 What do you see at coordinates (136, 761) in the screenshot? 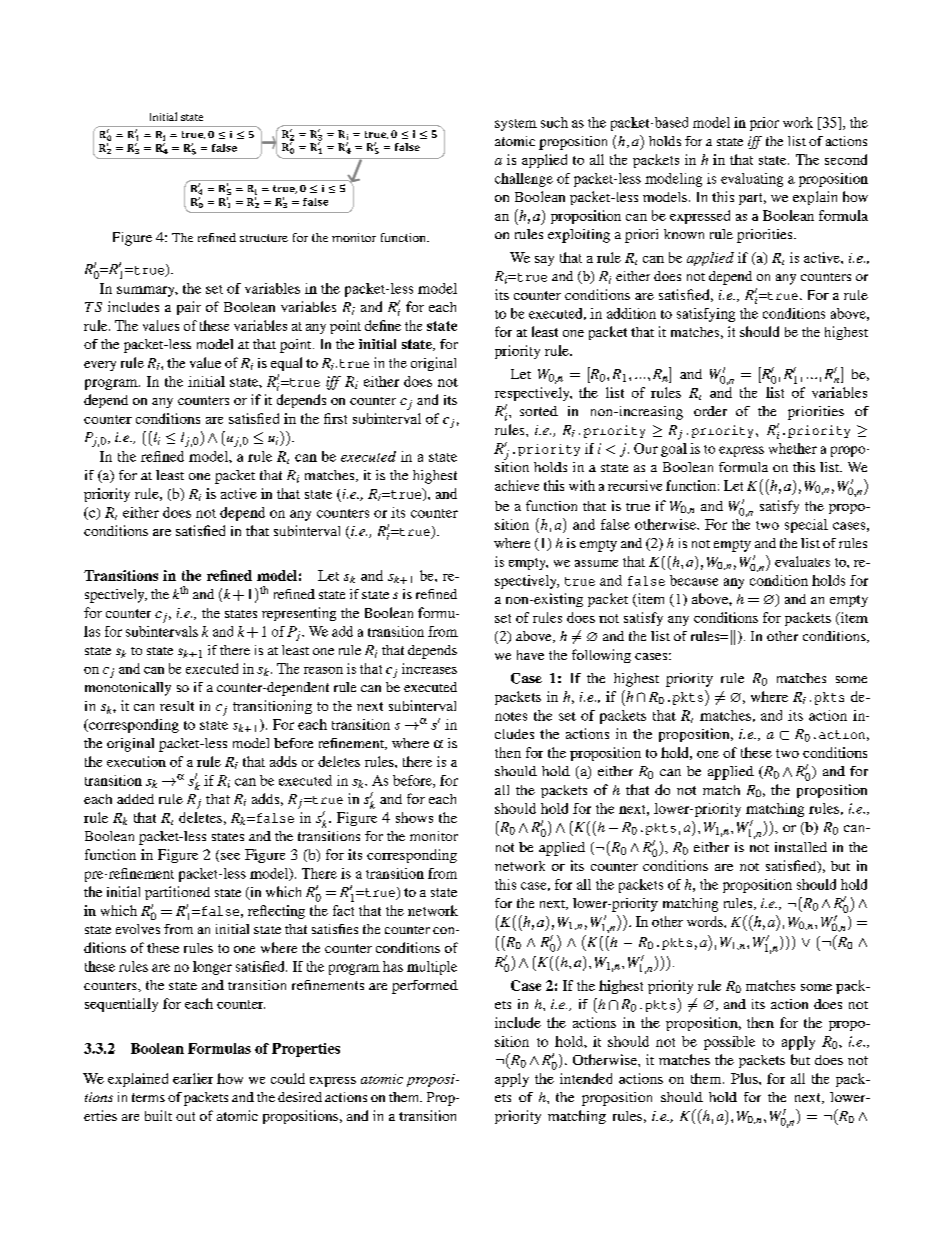
I see `execution` at bounding box center [136, 761].
